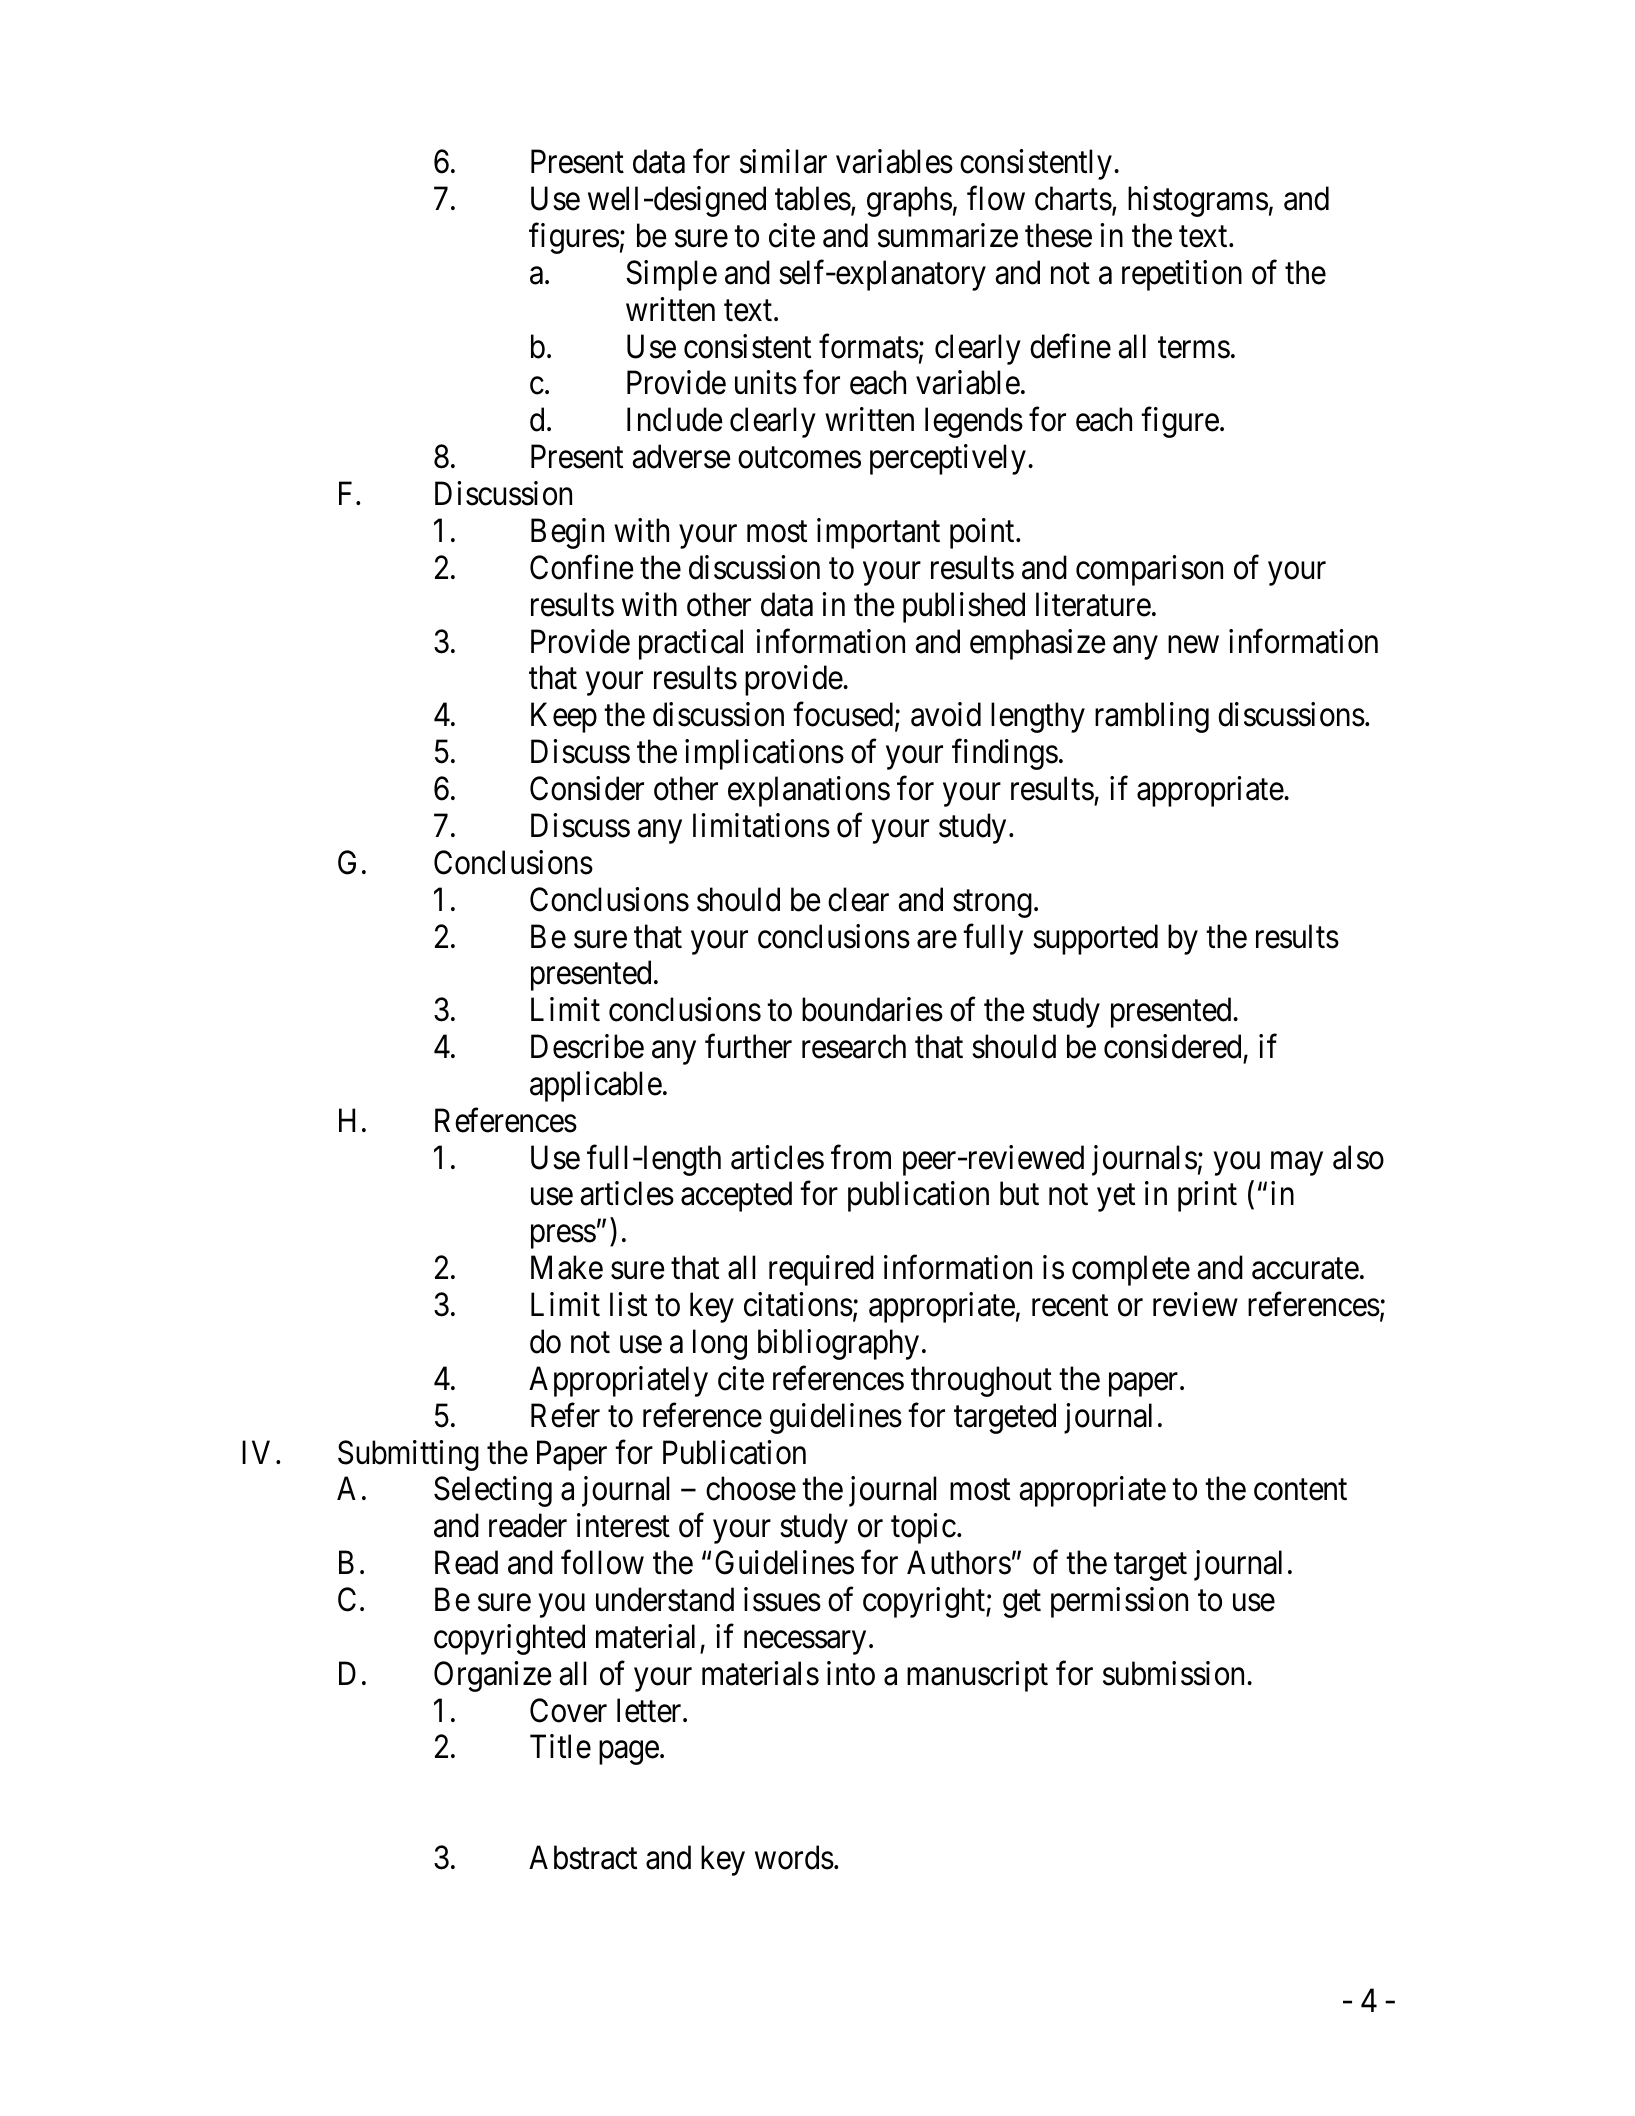  What do you see at coordinates (587, 1046) in the image?
I see `Describe` at bounding box center [587, 1046].
